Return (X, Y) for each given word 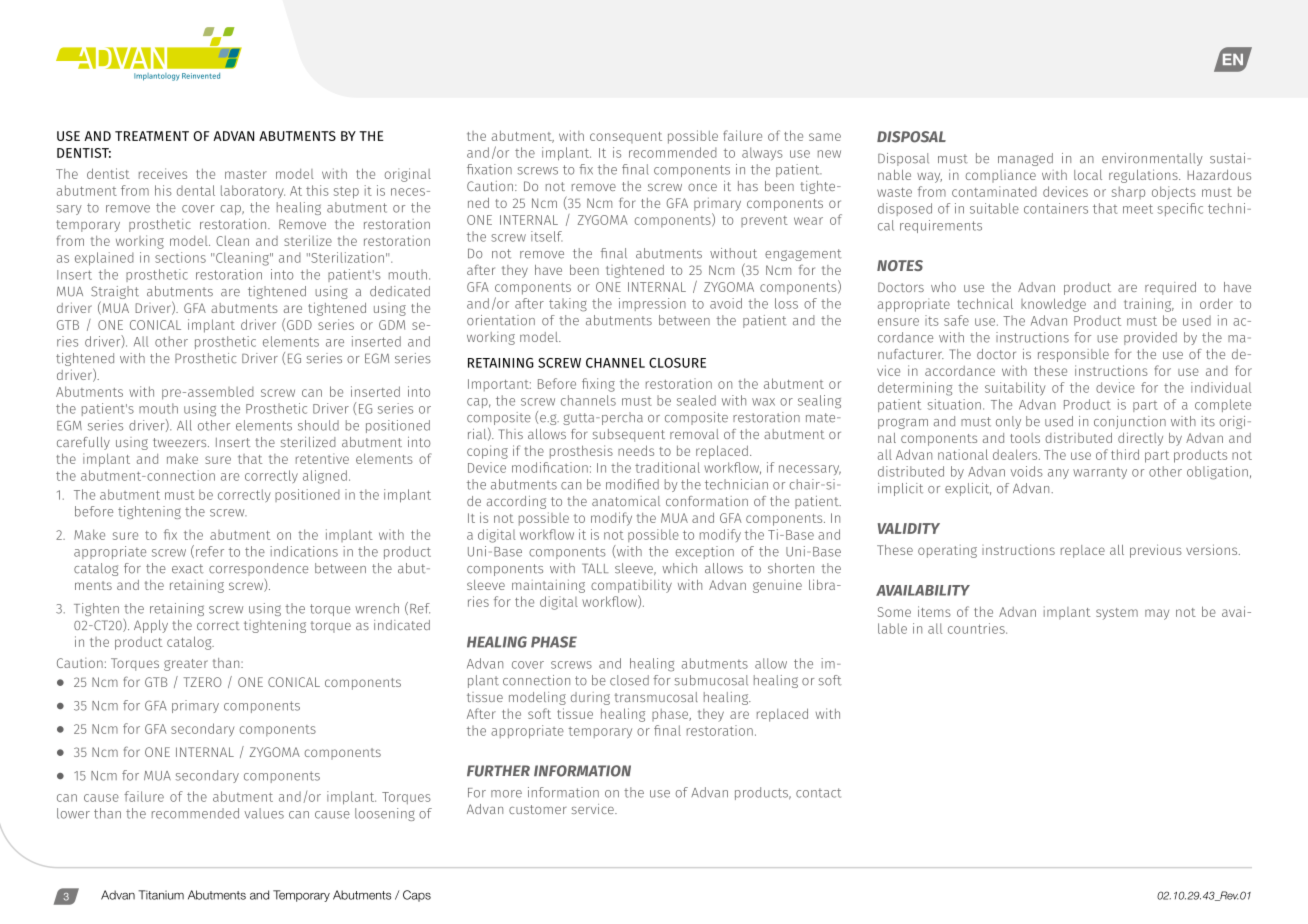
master (246, 174)
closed (629, 680)
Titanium (161, 895)
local (1088, 175)
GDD (299, 325)
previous (1156, 551)
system (1117, 614)
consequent (626, 137)
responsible (1073, 355)
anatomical (626, 501)
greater (186, 665)
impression (652, 304)
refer (210, 551)
